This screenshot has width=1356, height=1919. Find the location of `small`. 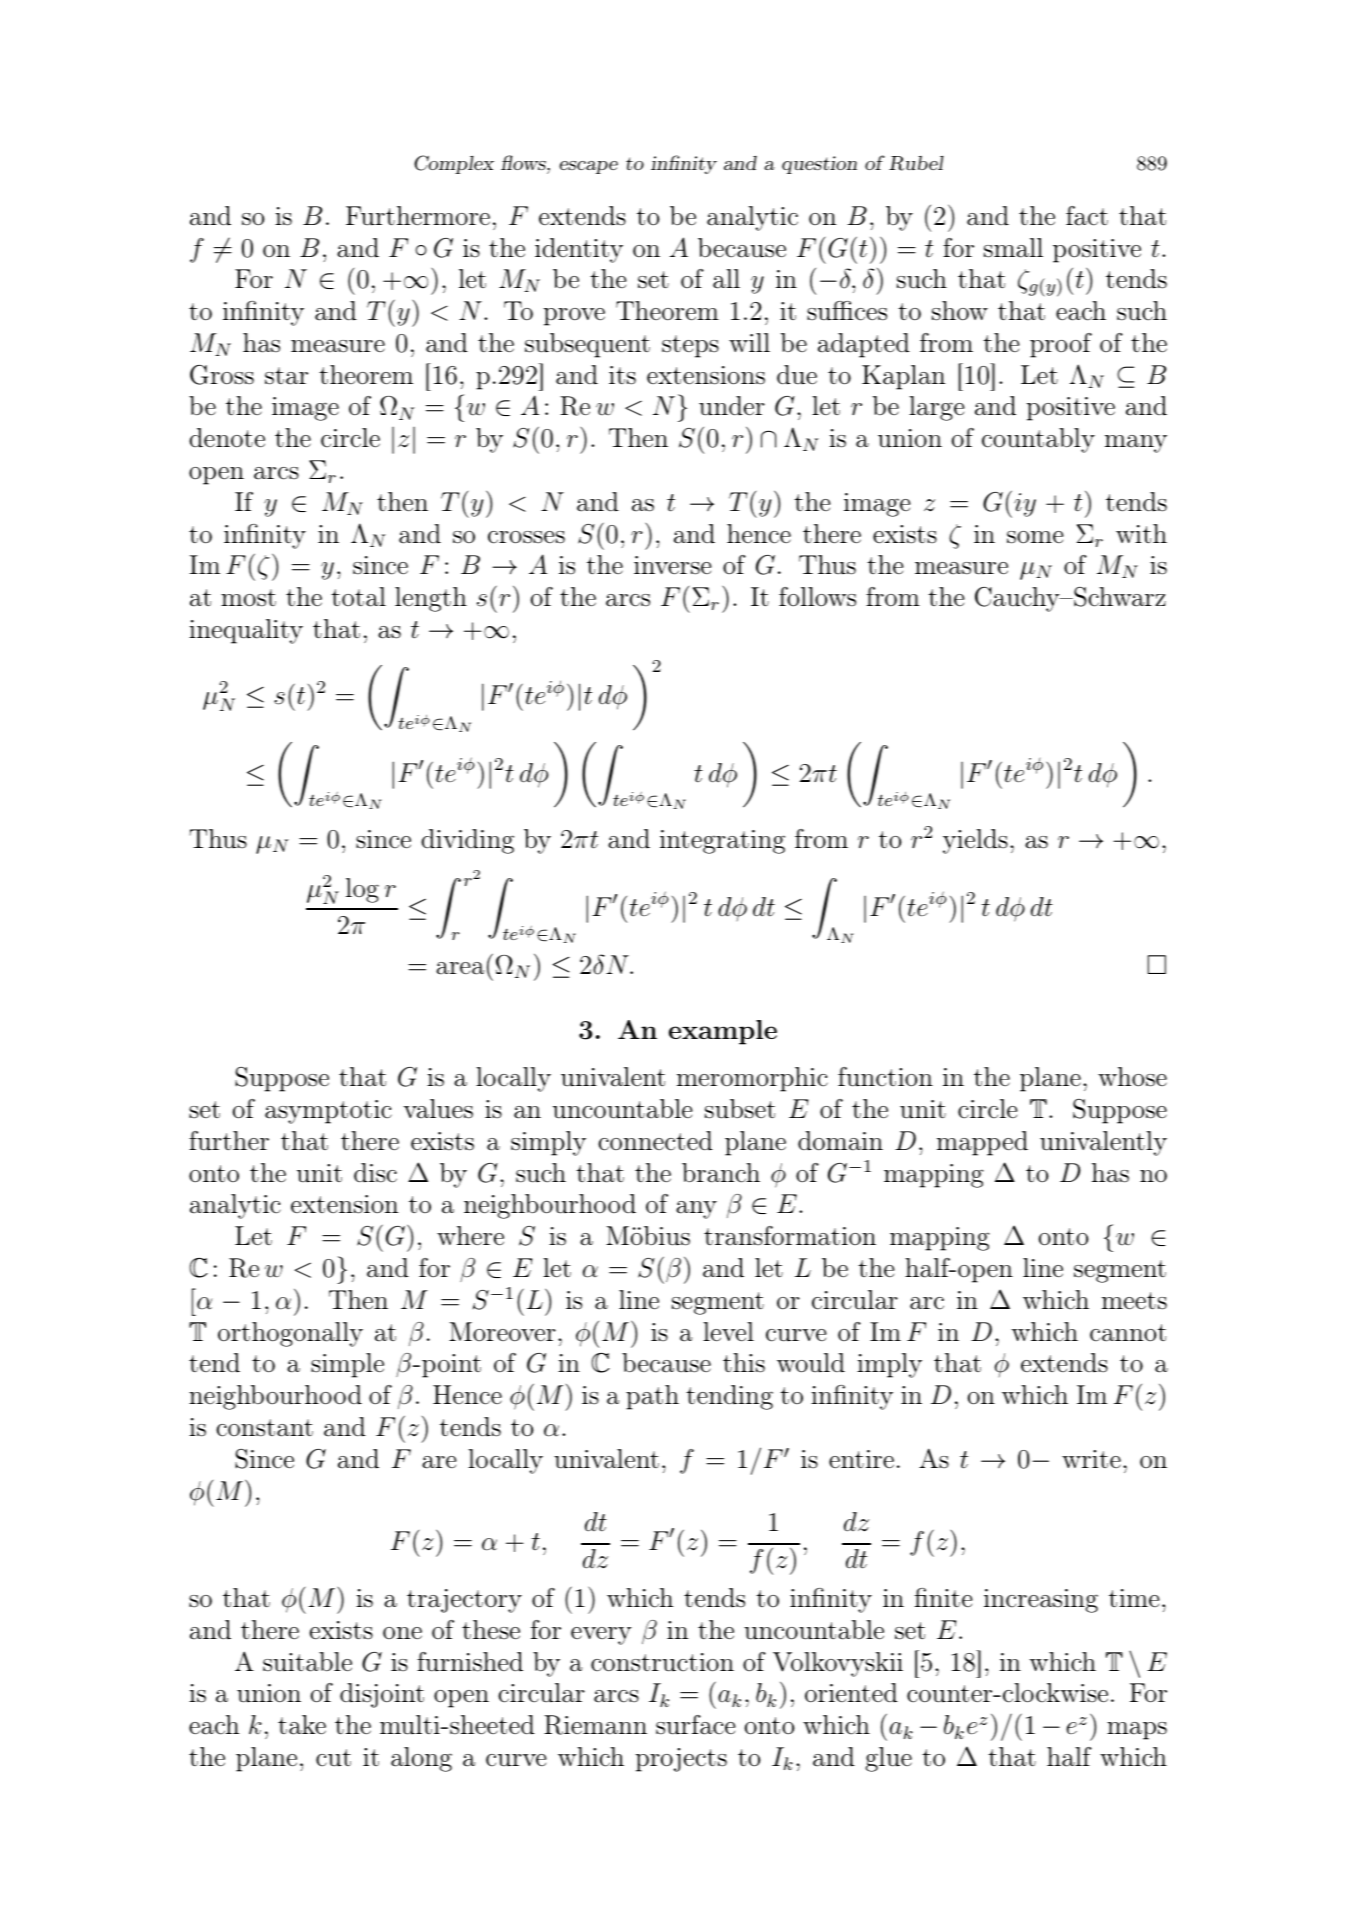

small is located at coordinates (1013, 248).
